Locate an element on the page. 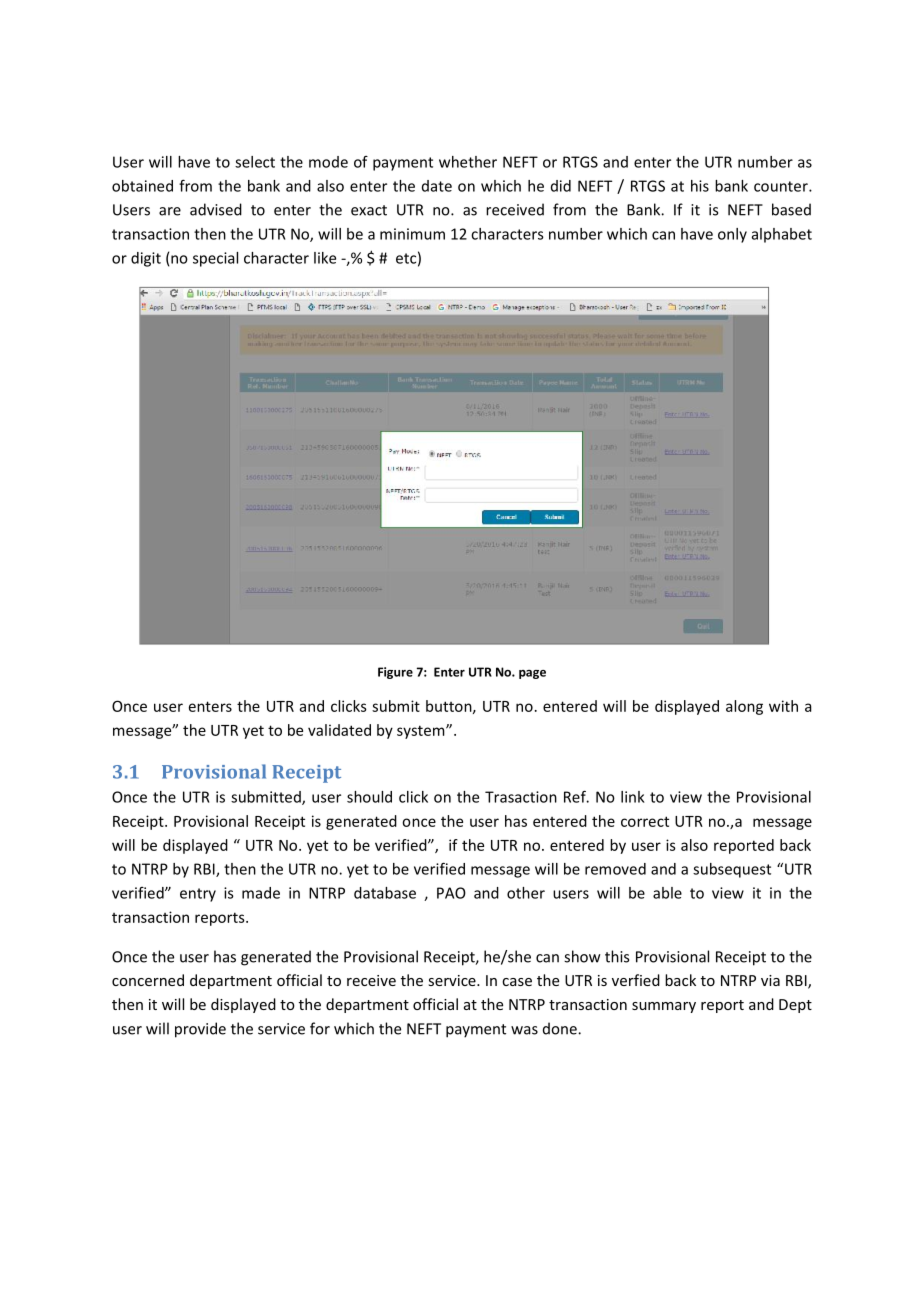 The image size is (924, 1308). whether is located at coordinates (468, 162).
